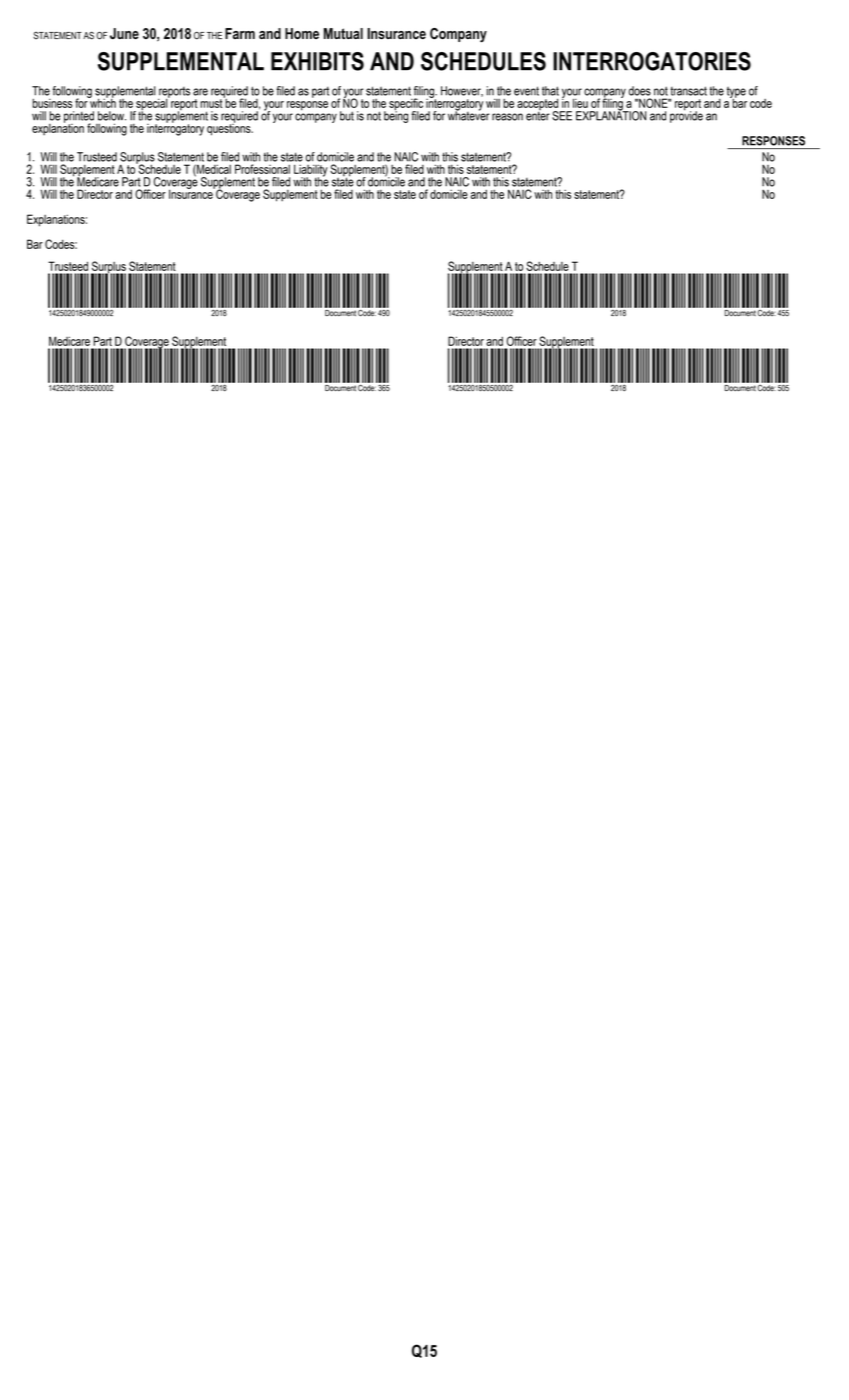  I want to click on but, so click(347, 116).
